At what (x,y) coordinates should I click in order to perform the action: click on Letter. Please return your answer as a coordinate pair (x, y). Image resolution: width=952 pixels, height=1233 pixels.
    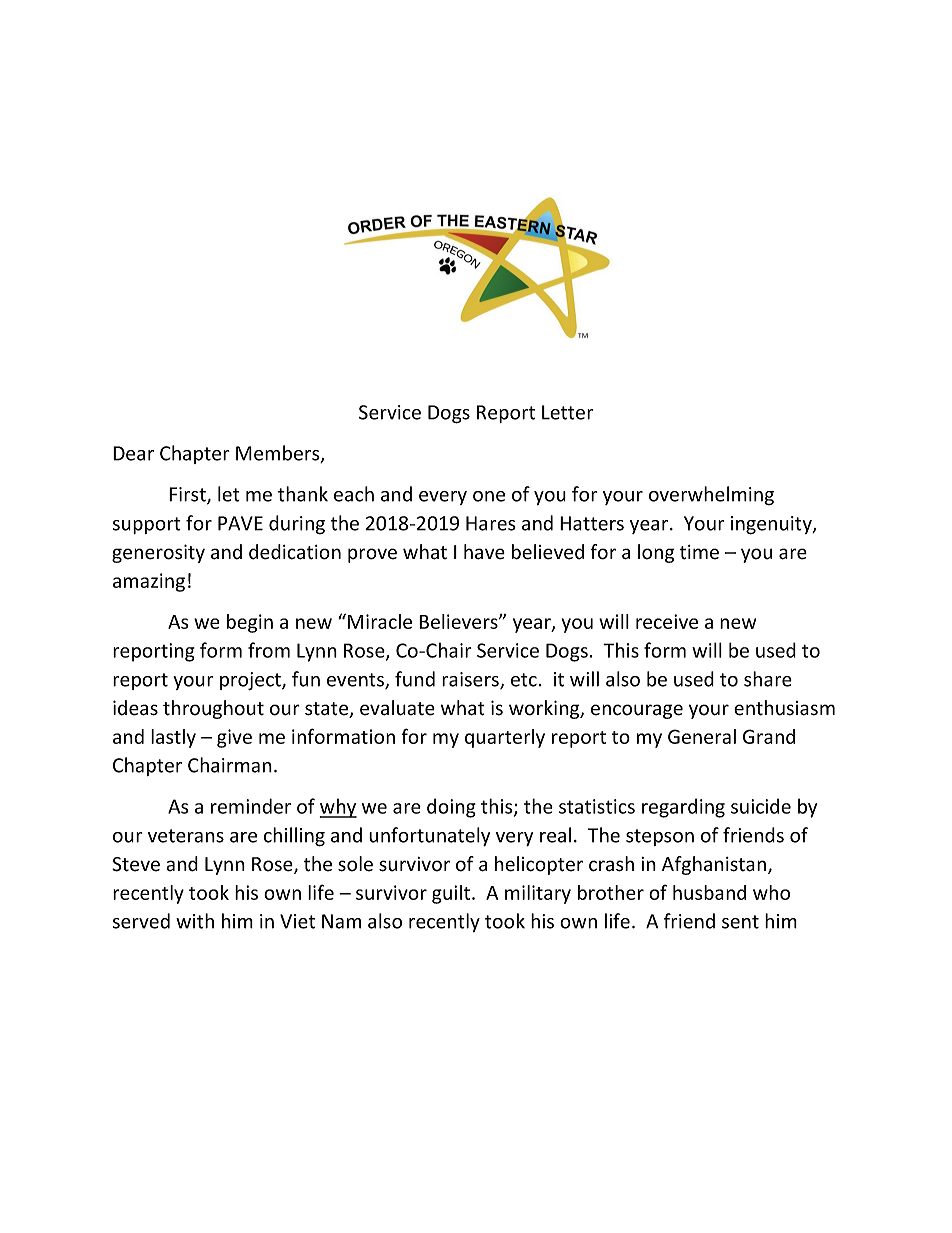
    Looking at the image, I should click on (567, 412).
